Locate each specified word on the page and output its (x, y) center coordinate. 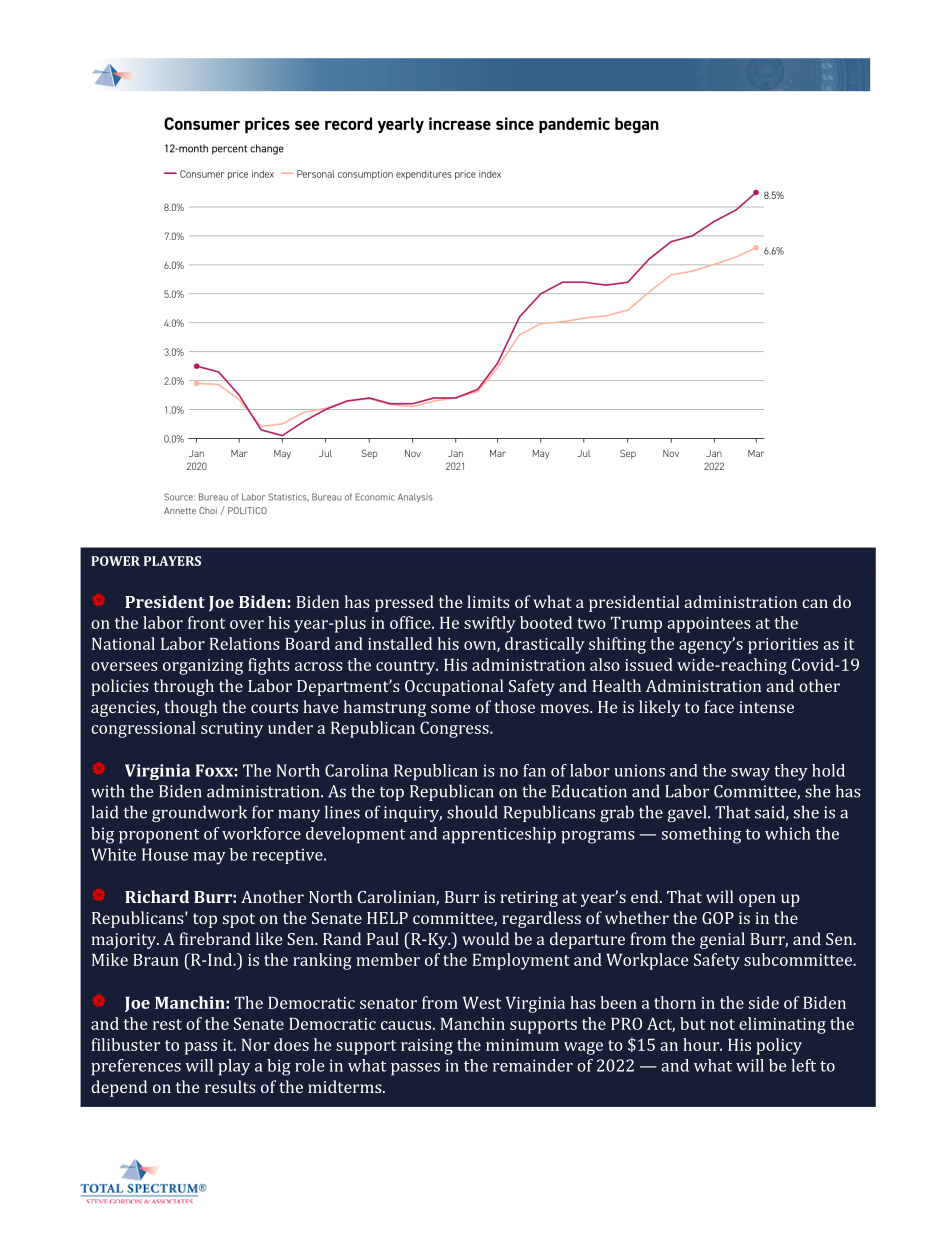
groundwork (199, 813)
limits (488, 601)
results (230, 1086)
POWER (115, 561)
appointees (709, 625)
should (472, 812)
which (788, 833)
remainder (533, 1065)
